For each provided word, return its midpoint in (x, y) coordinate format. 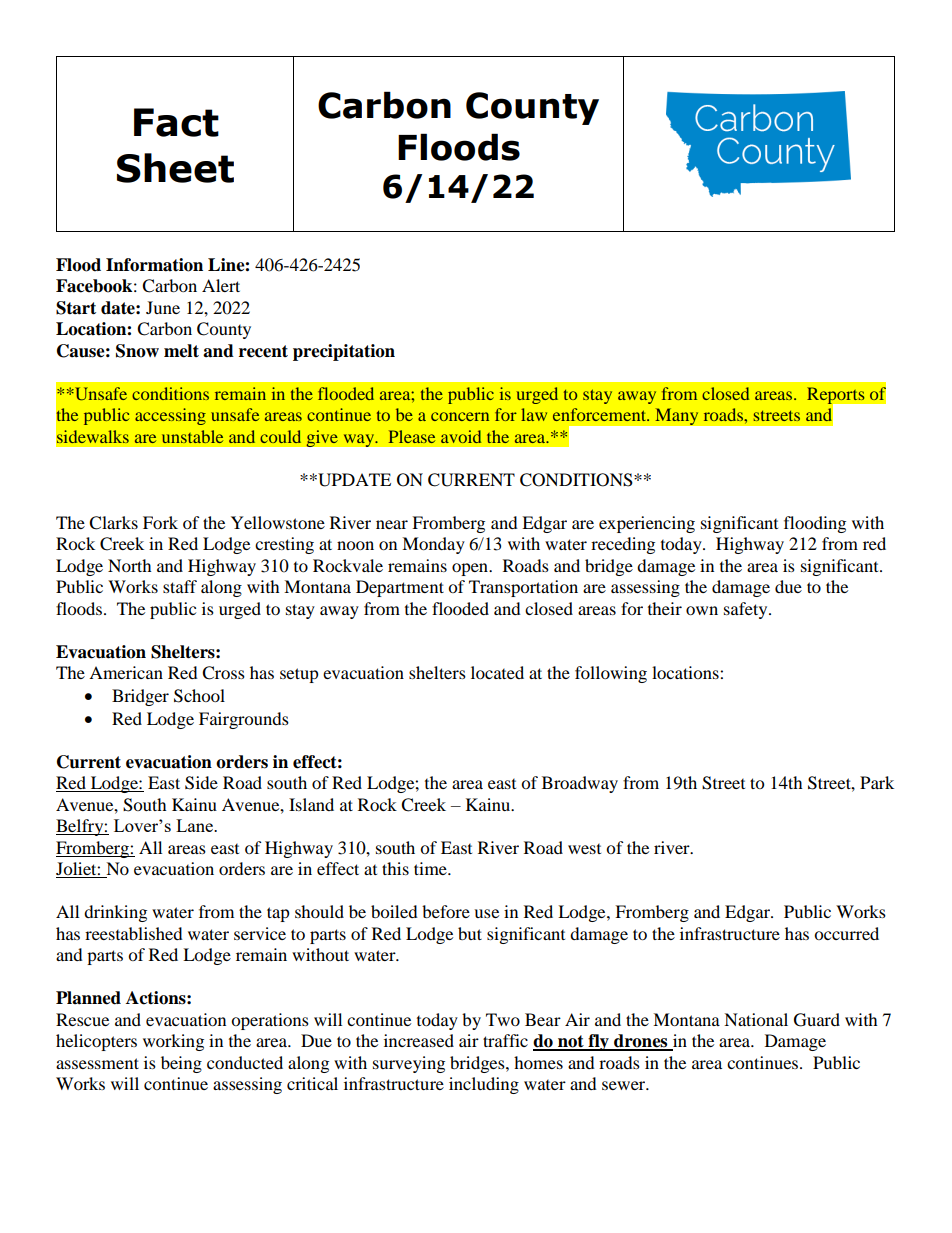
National (756, 1019)
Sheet (175, 168)
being (181, 1064)
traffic (505, 1040)
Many (677, 416)
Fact (176, 122)
